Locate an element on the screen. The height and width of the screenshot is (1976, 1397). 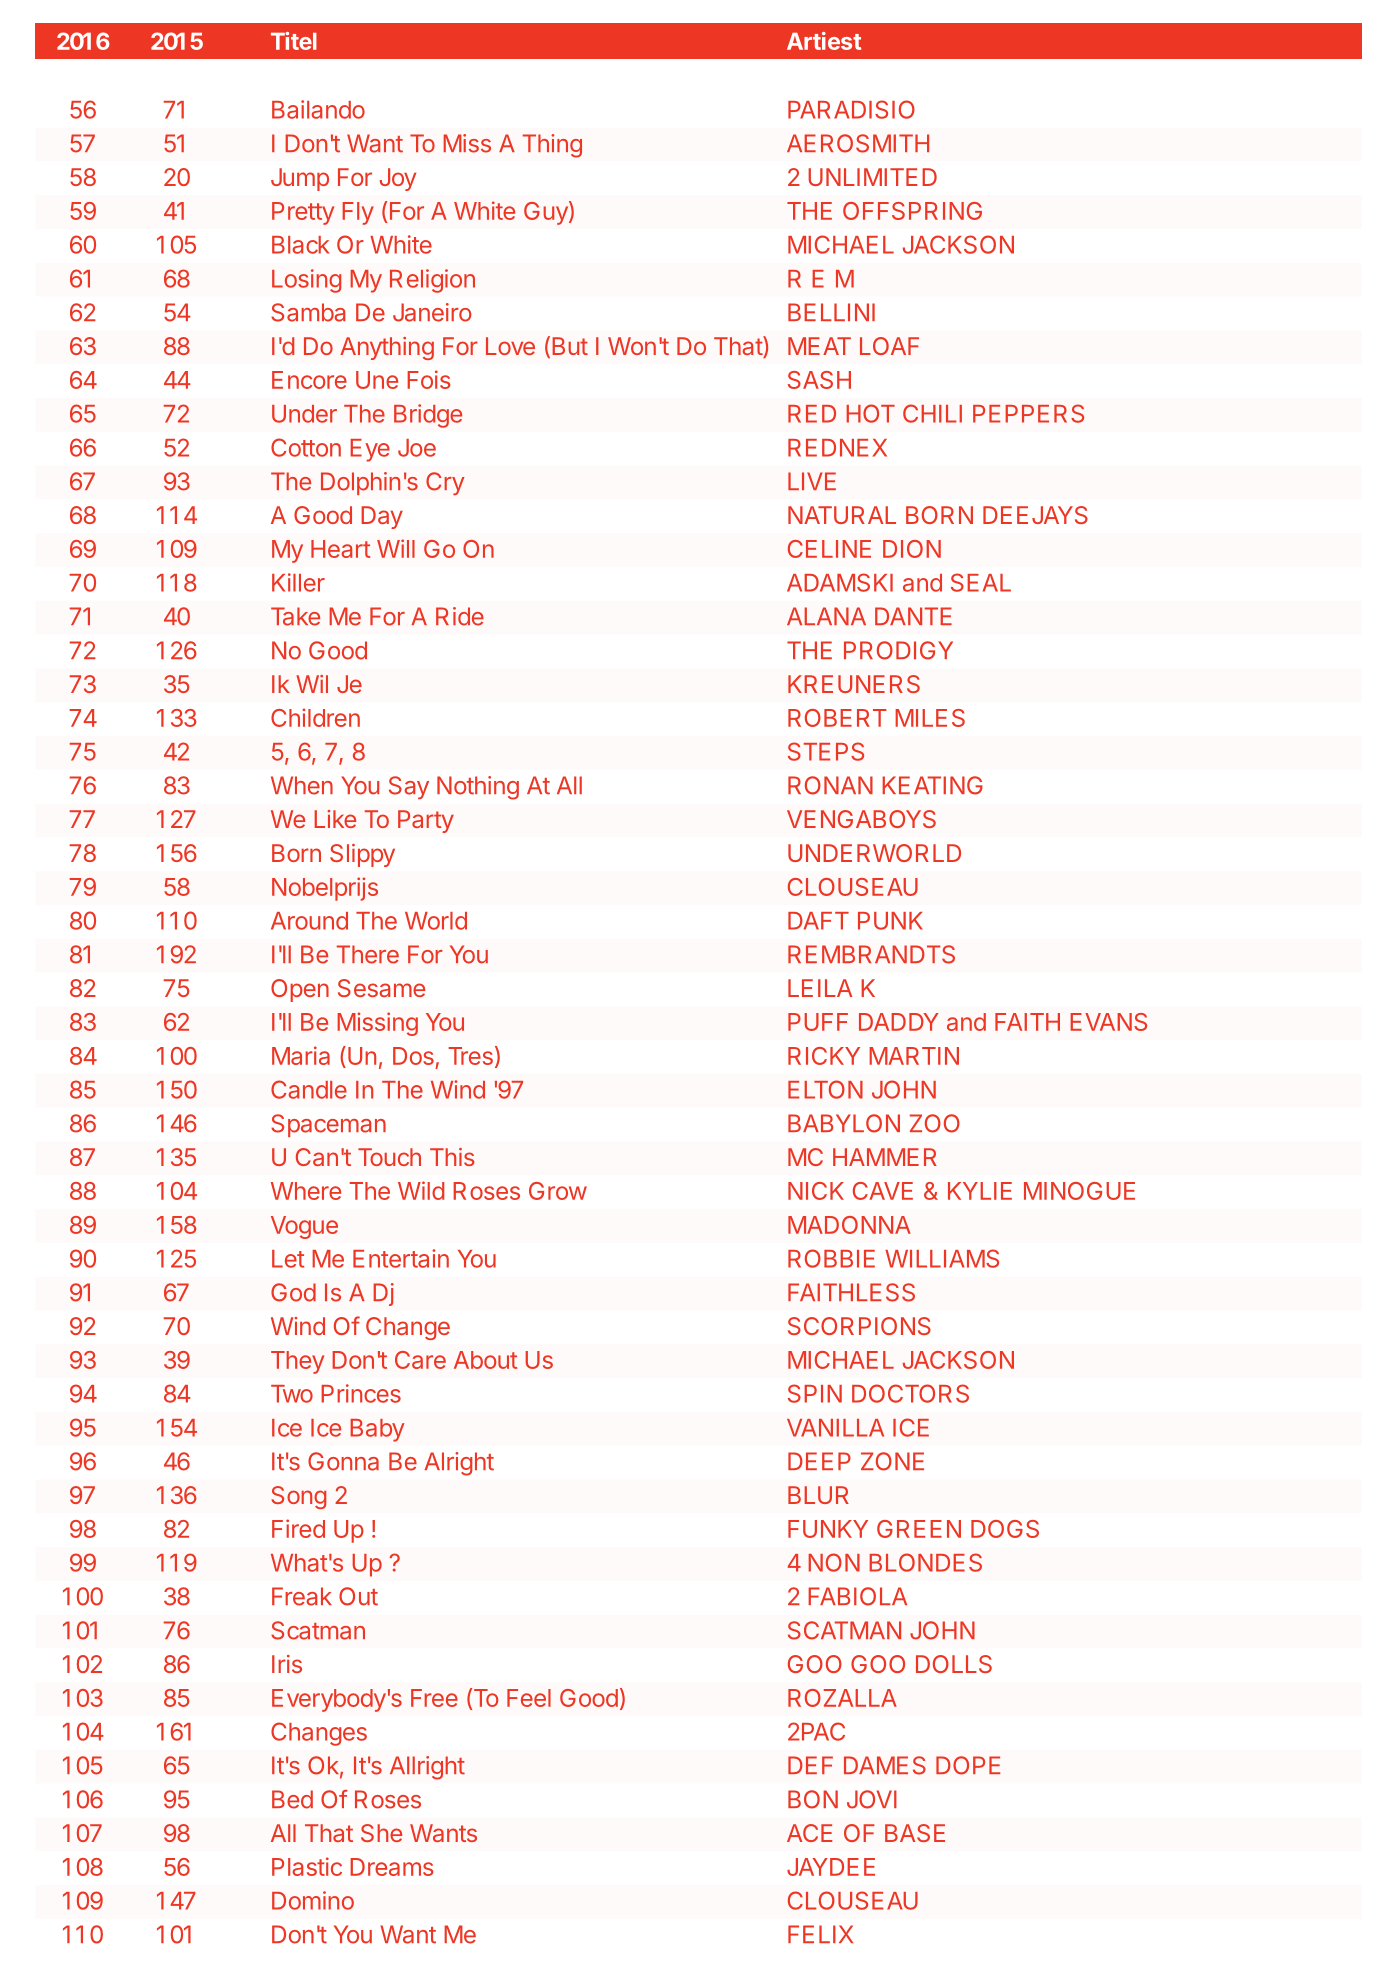
STEPS is located at coordinates (826, 751).
